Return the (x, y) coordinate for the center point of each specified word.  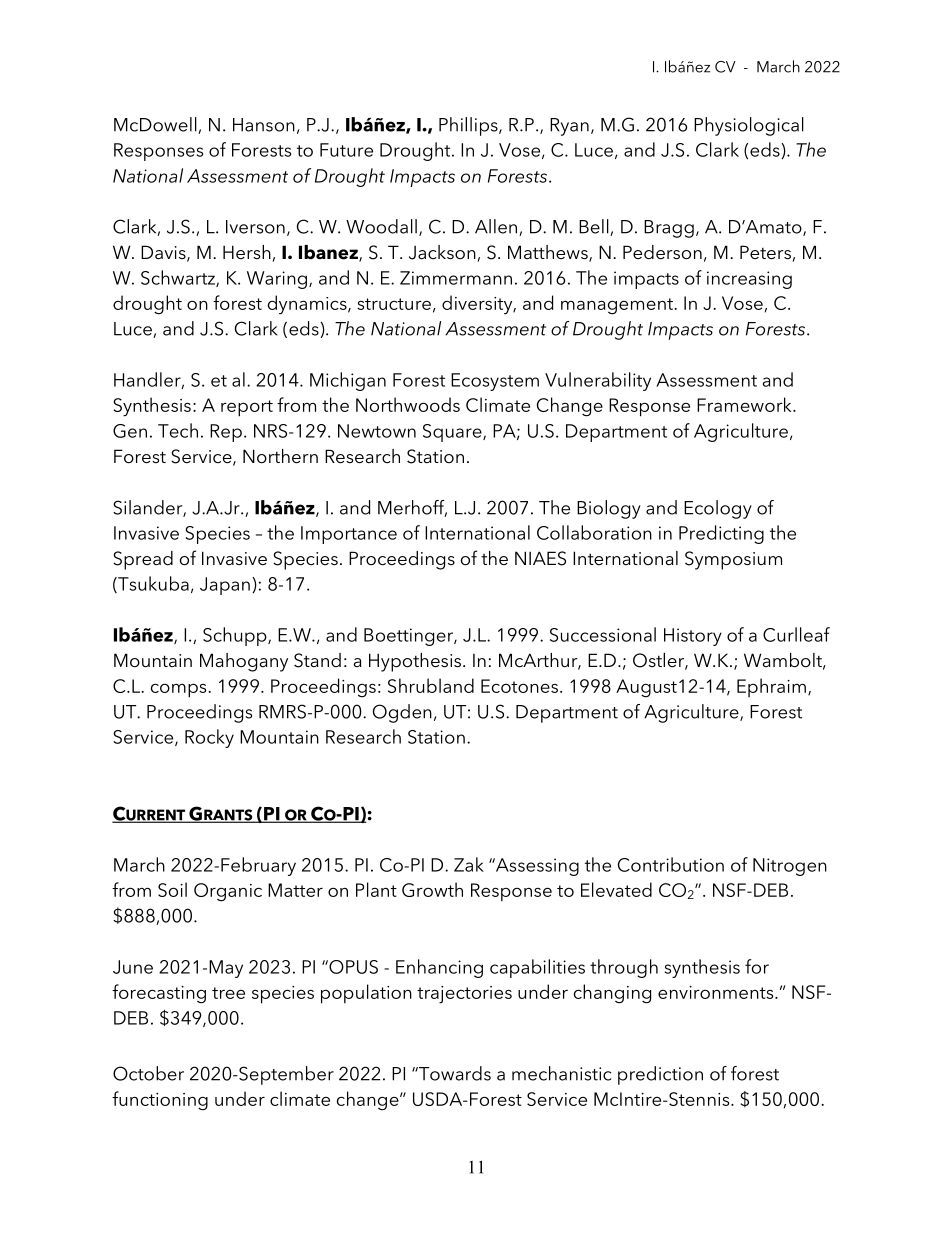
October (148, 1073)
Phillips (469, 126)
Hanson (264, 125)
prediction (660, 1075)
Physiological (749, 126)
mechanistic (561, 1073)
